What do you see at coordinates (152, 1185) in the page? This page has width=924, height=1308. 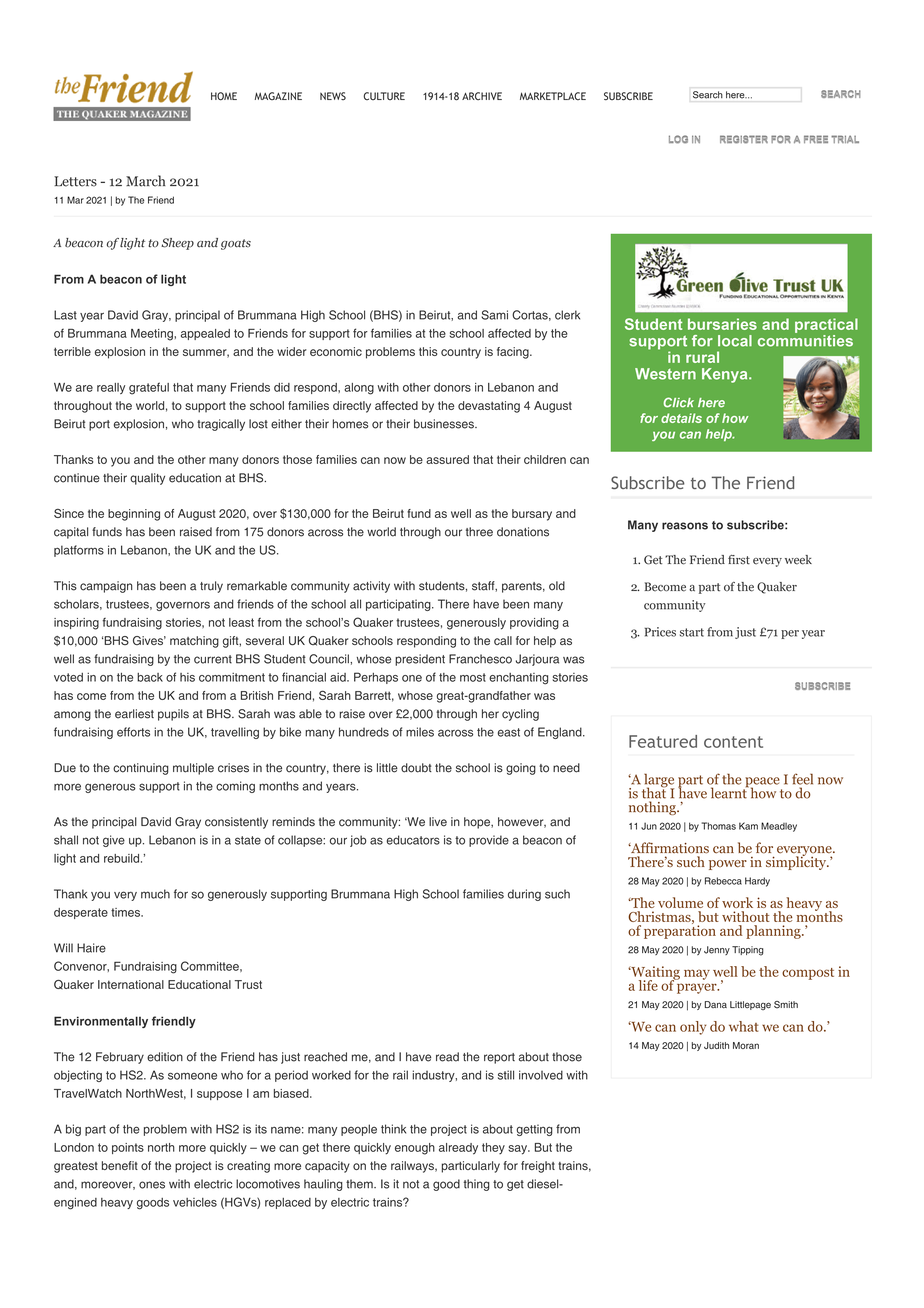 I see `ones` at bounding box center [152, 1185].
